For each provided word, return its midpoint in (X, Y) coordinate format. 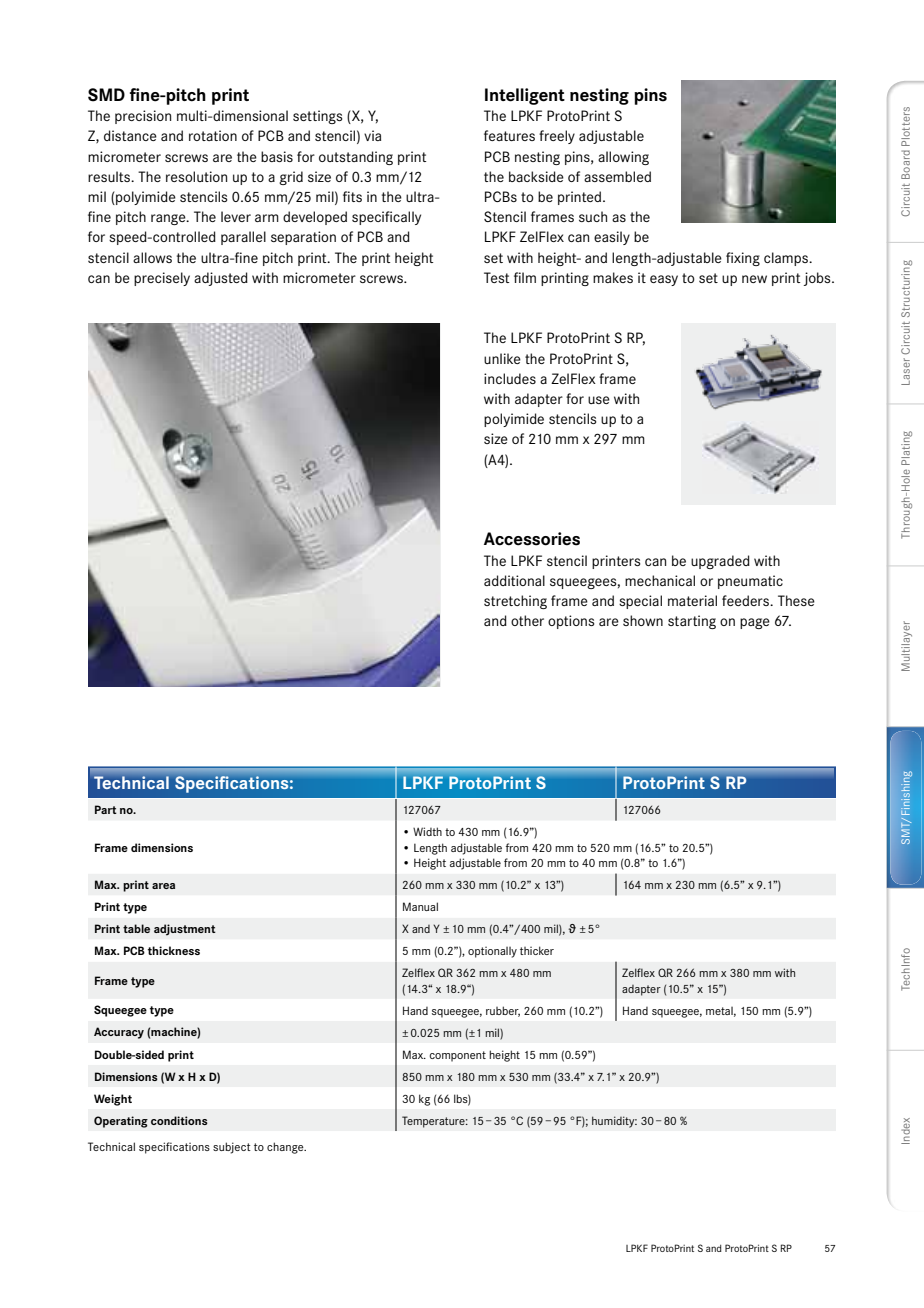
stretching (515, 602)
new (754, 279)
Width (427, 831)
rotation (213, 135)
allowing (623, 158)
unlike (502, 358)
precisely (162, 279)
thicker (537, 950)
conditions (179, 1120)
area (163, 886)
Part (106, 809)
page (755, 623)
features (509, 135)
